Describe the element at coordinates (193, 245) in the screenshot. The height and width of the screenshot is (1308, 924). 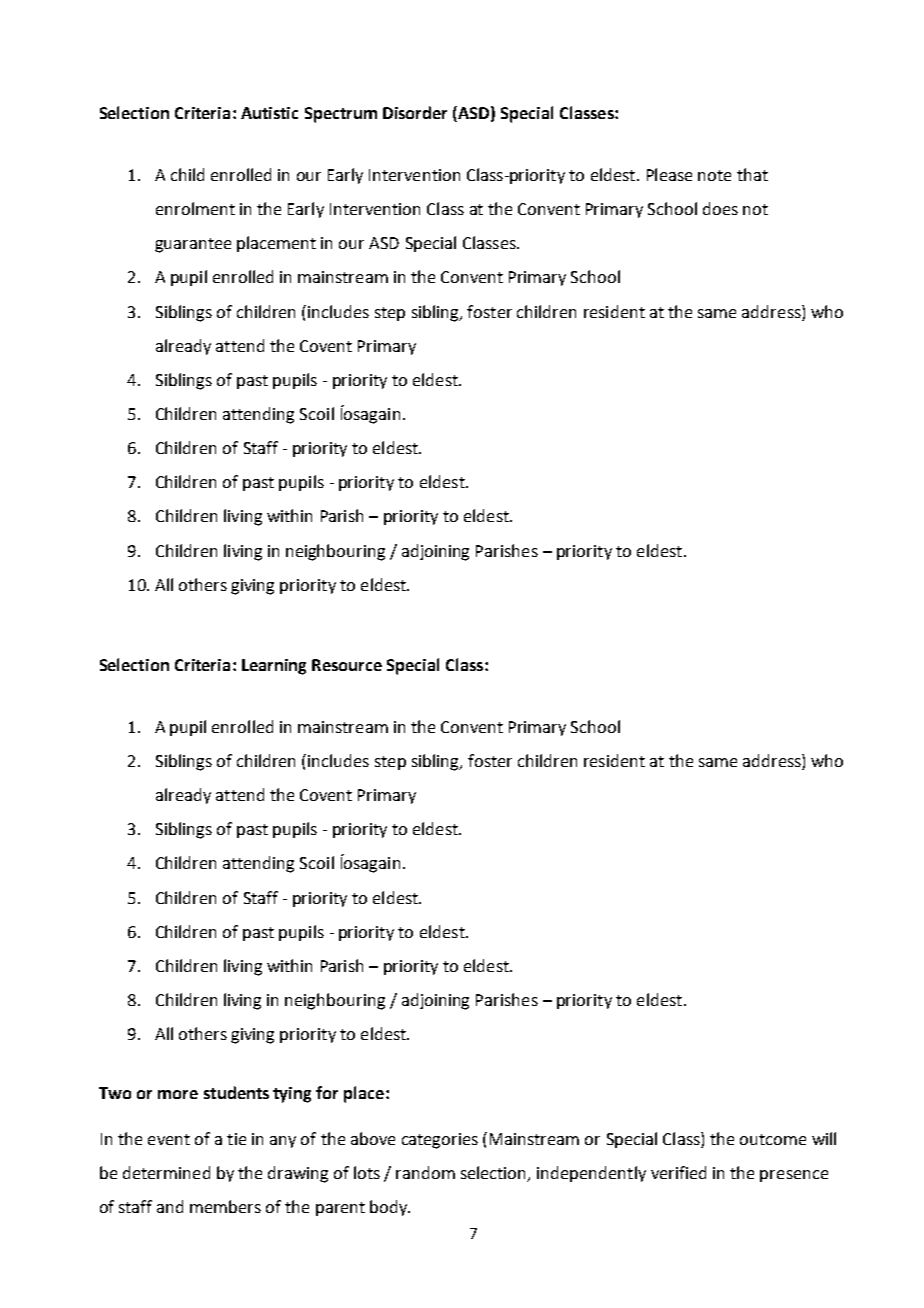
I see `guarantee` at that location.
